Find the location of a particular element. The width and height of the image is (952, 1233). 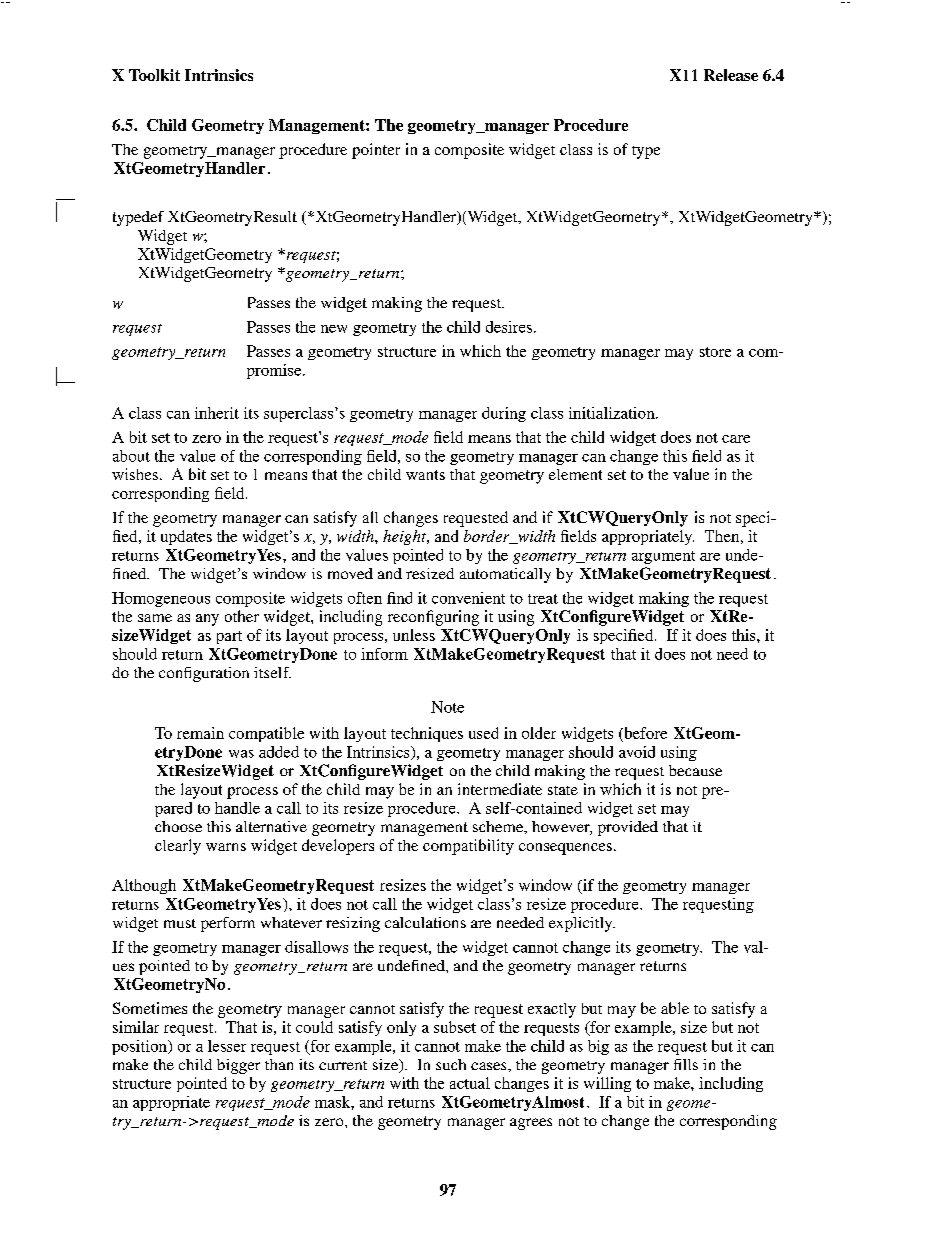

compatibility is located at coordinates (468, 847).
